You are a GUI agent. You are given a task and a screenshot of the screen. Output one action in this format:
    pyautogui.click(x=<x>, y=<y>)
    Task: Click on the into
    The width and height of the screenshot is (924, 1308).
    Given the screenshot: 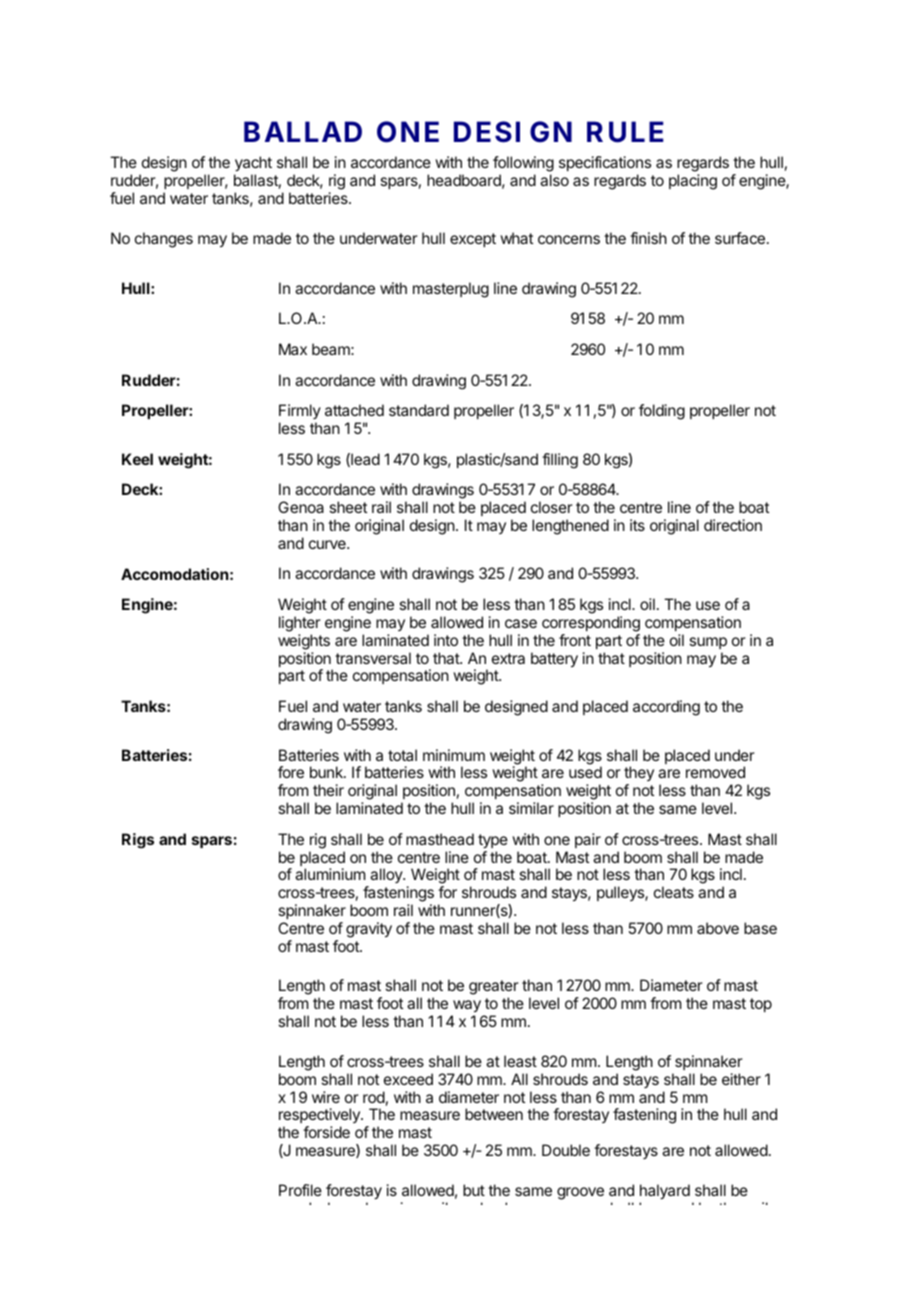 What is the action you would take?
    pyautogui.click(x=446, y=640)
